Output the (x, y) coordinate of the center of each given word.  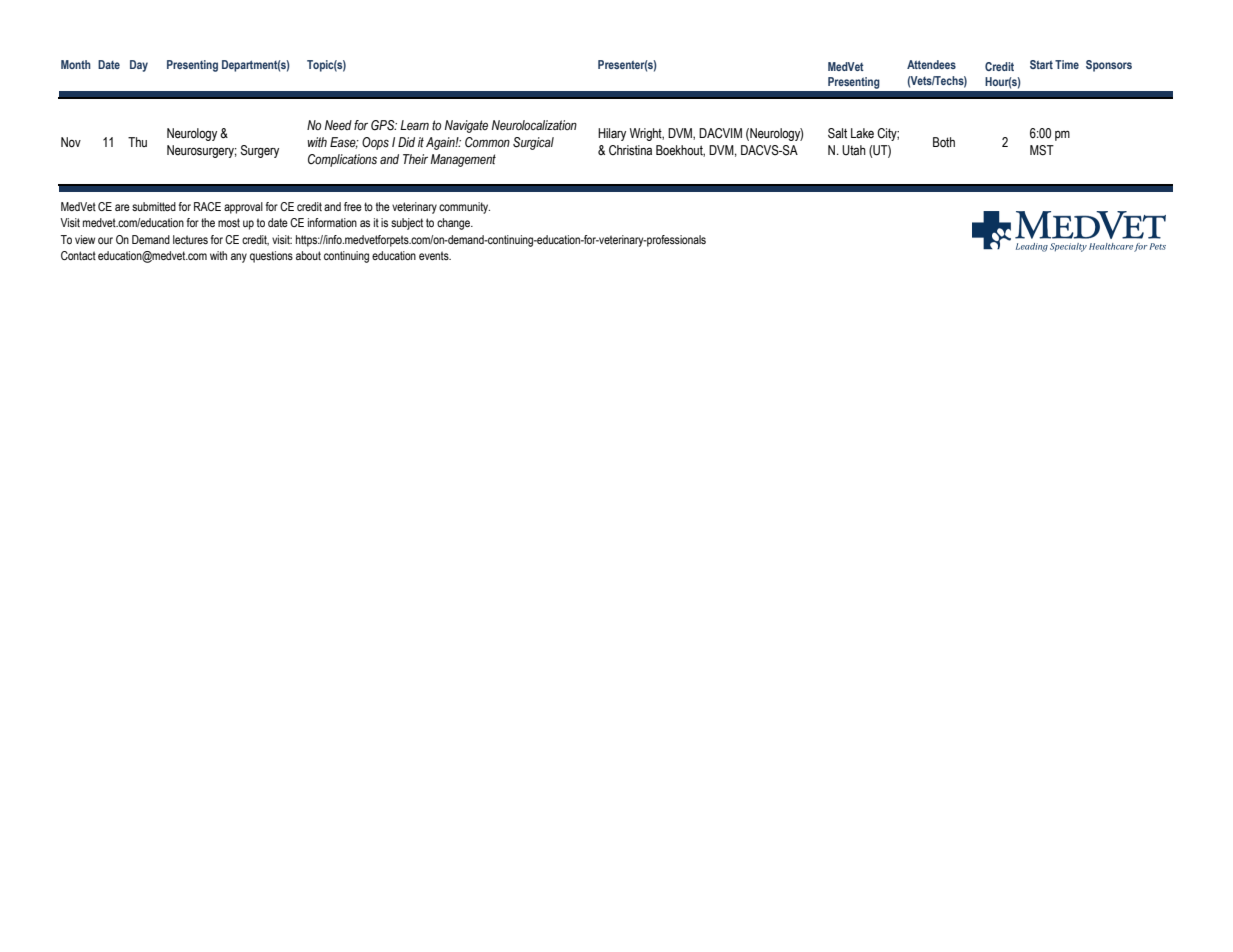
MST (1042, 150)
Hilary (612, 134)
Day (139, 66)
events (435, 255)
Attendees (931, 64)
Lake (862, 133)
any (239, 258)
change (455, 224)
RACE (207, 206)
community (464, 208)
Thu (137, 142)
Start (1041, 64)
